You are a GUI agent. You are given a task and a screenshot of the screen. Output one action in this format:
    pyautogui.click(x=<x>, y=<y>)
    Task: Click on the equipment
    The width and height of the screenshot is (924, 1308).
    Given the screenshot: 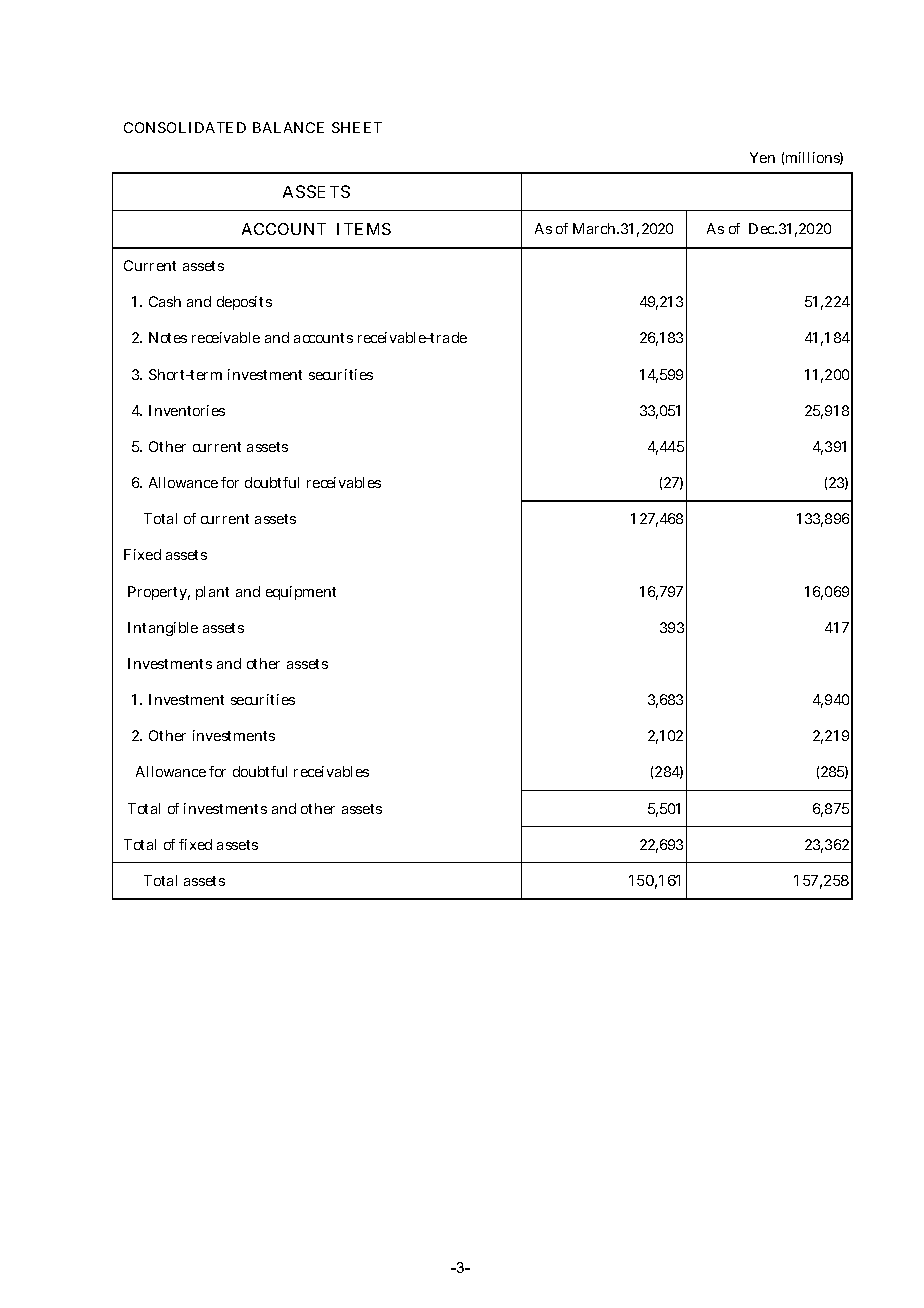 What is the action you would take?
    pyautogui.click(x=301, y=593)
